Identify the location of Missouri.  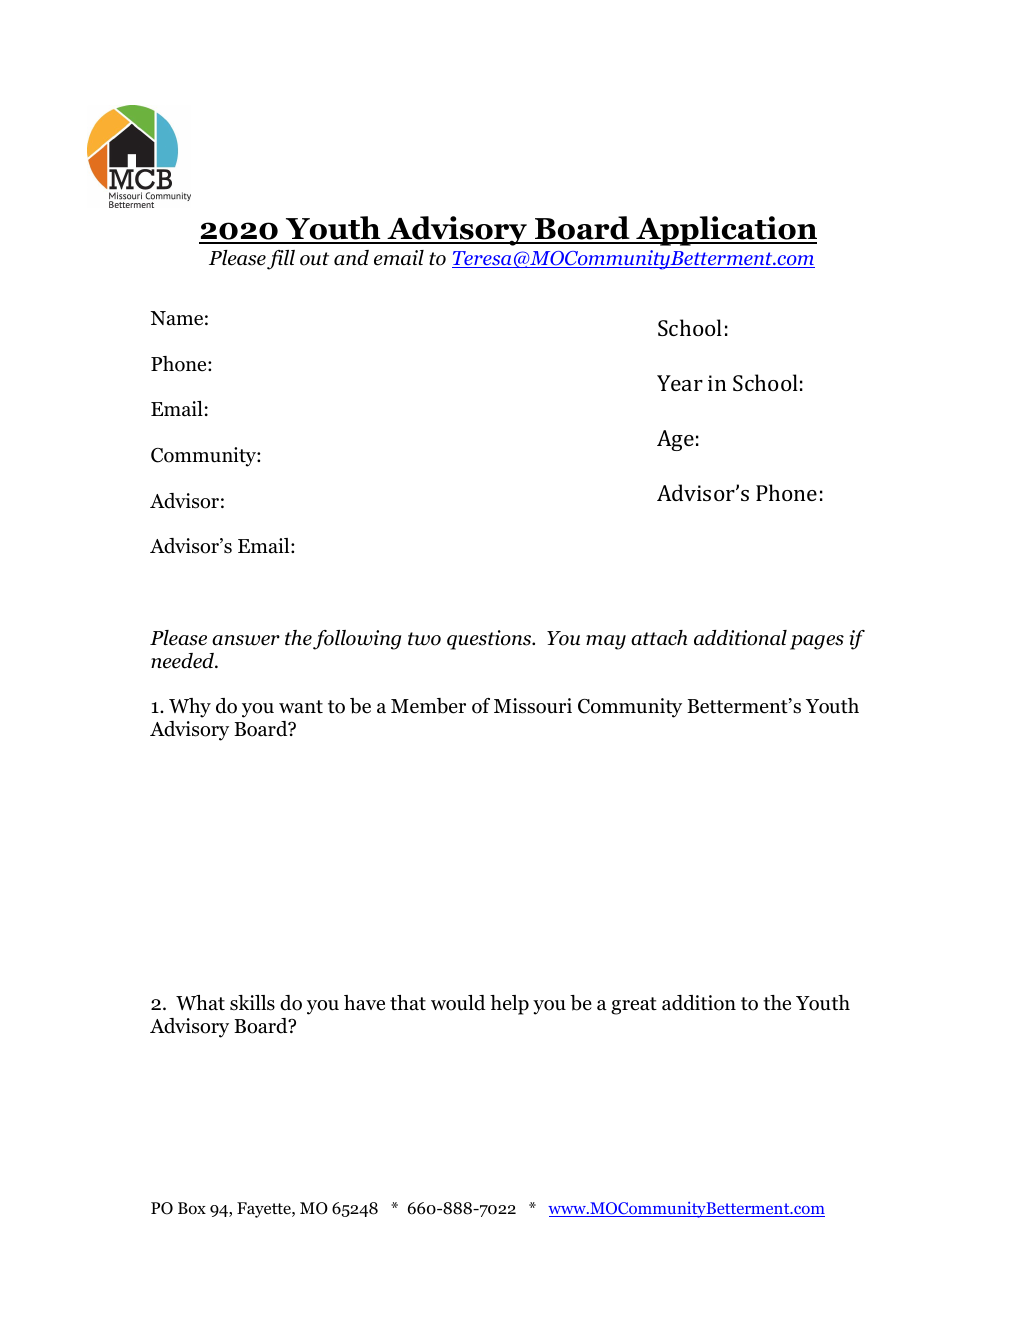
(533, 706).
